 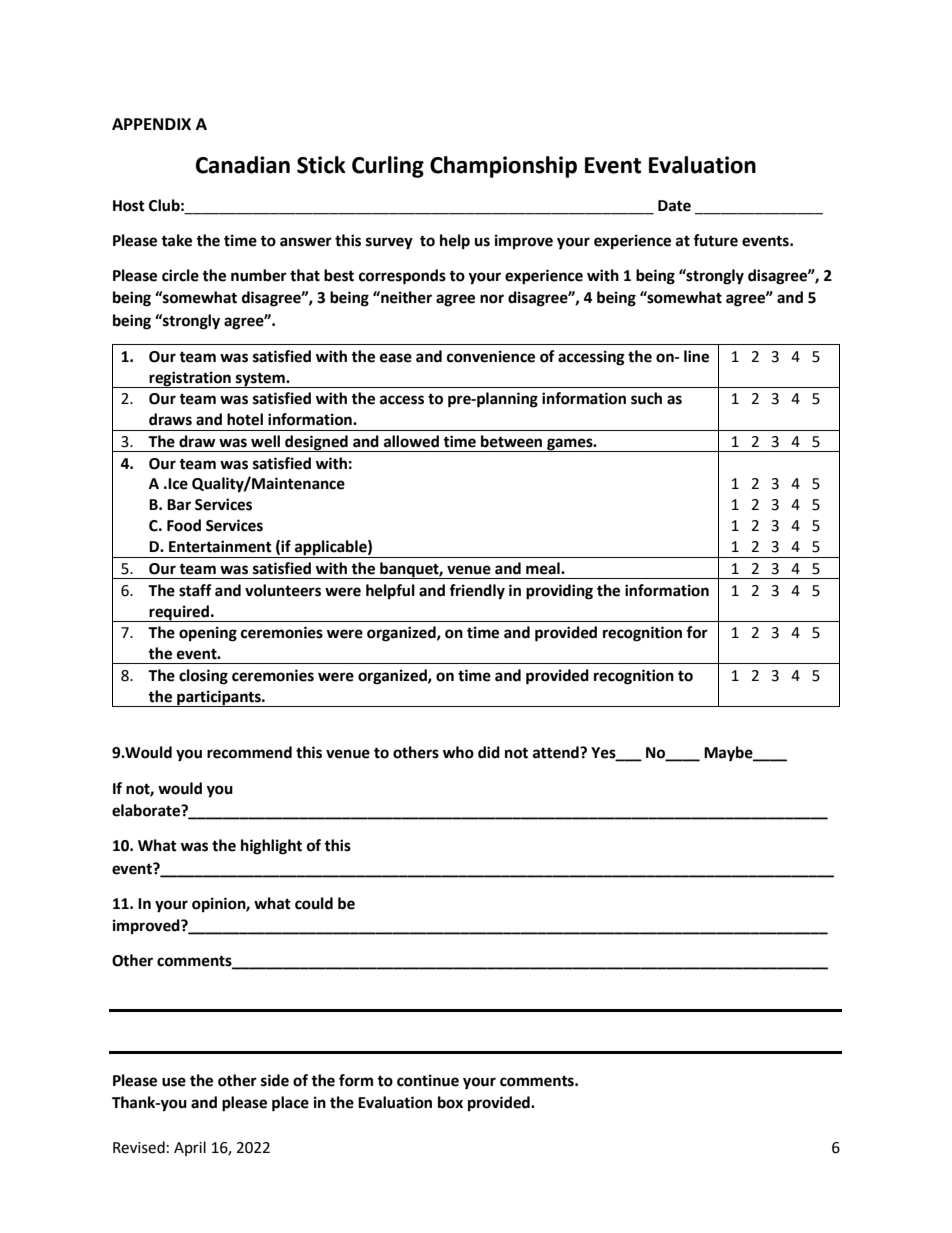 What do you see at coordinates (243, 165) in the page?
I see `Canadian` at bounding box center [243, 165].
